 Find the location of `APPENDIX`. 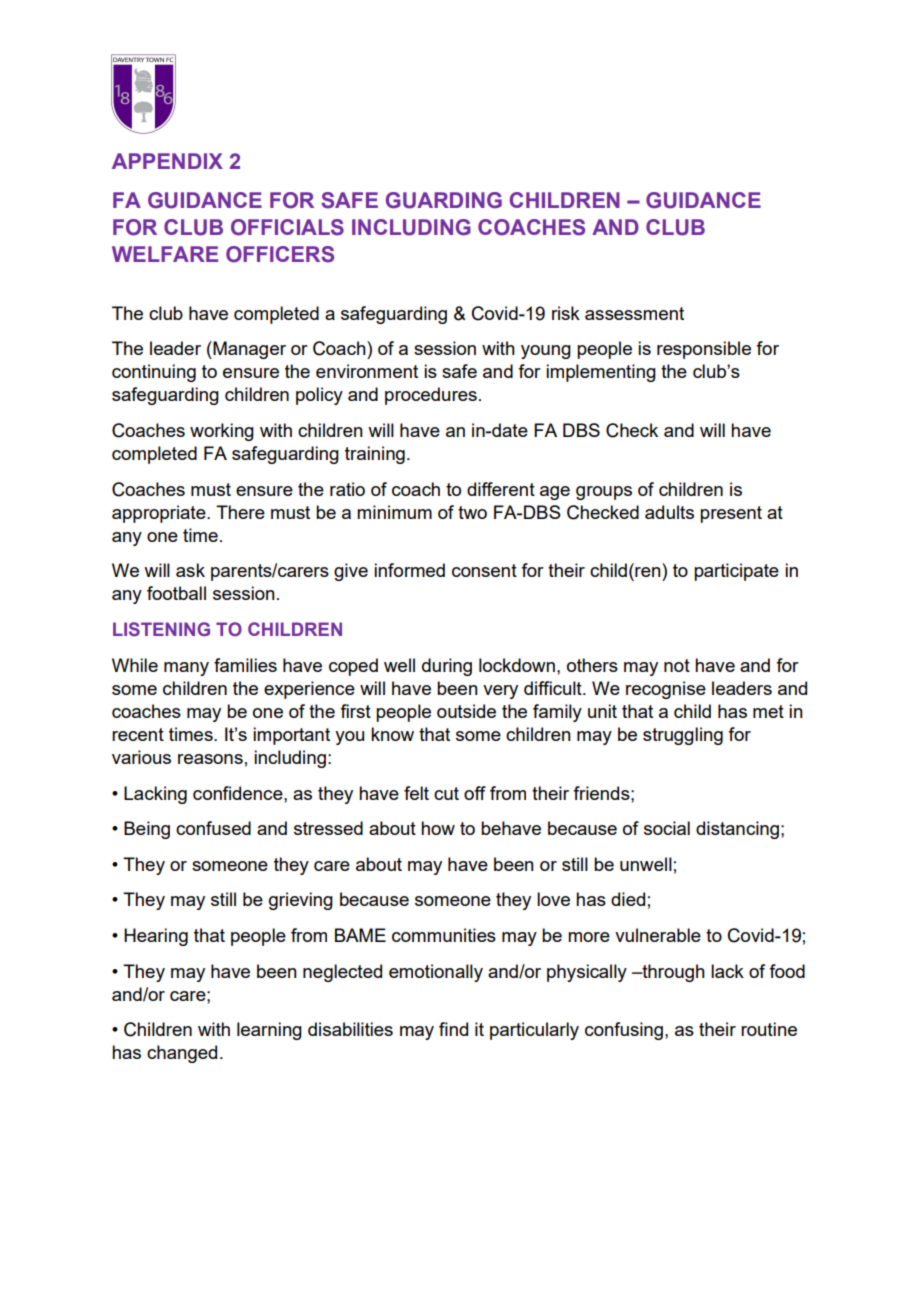

APPENDIX is located at coordinates (167, 161).
